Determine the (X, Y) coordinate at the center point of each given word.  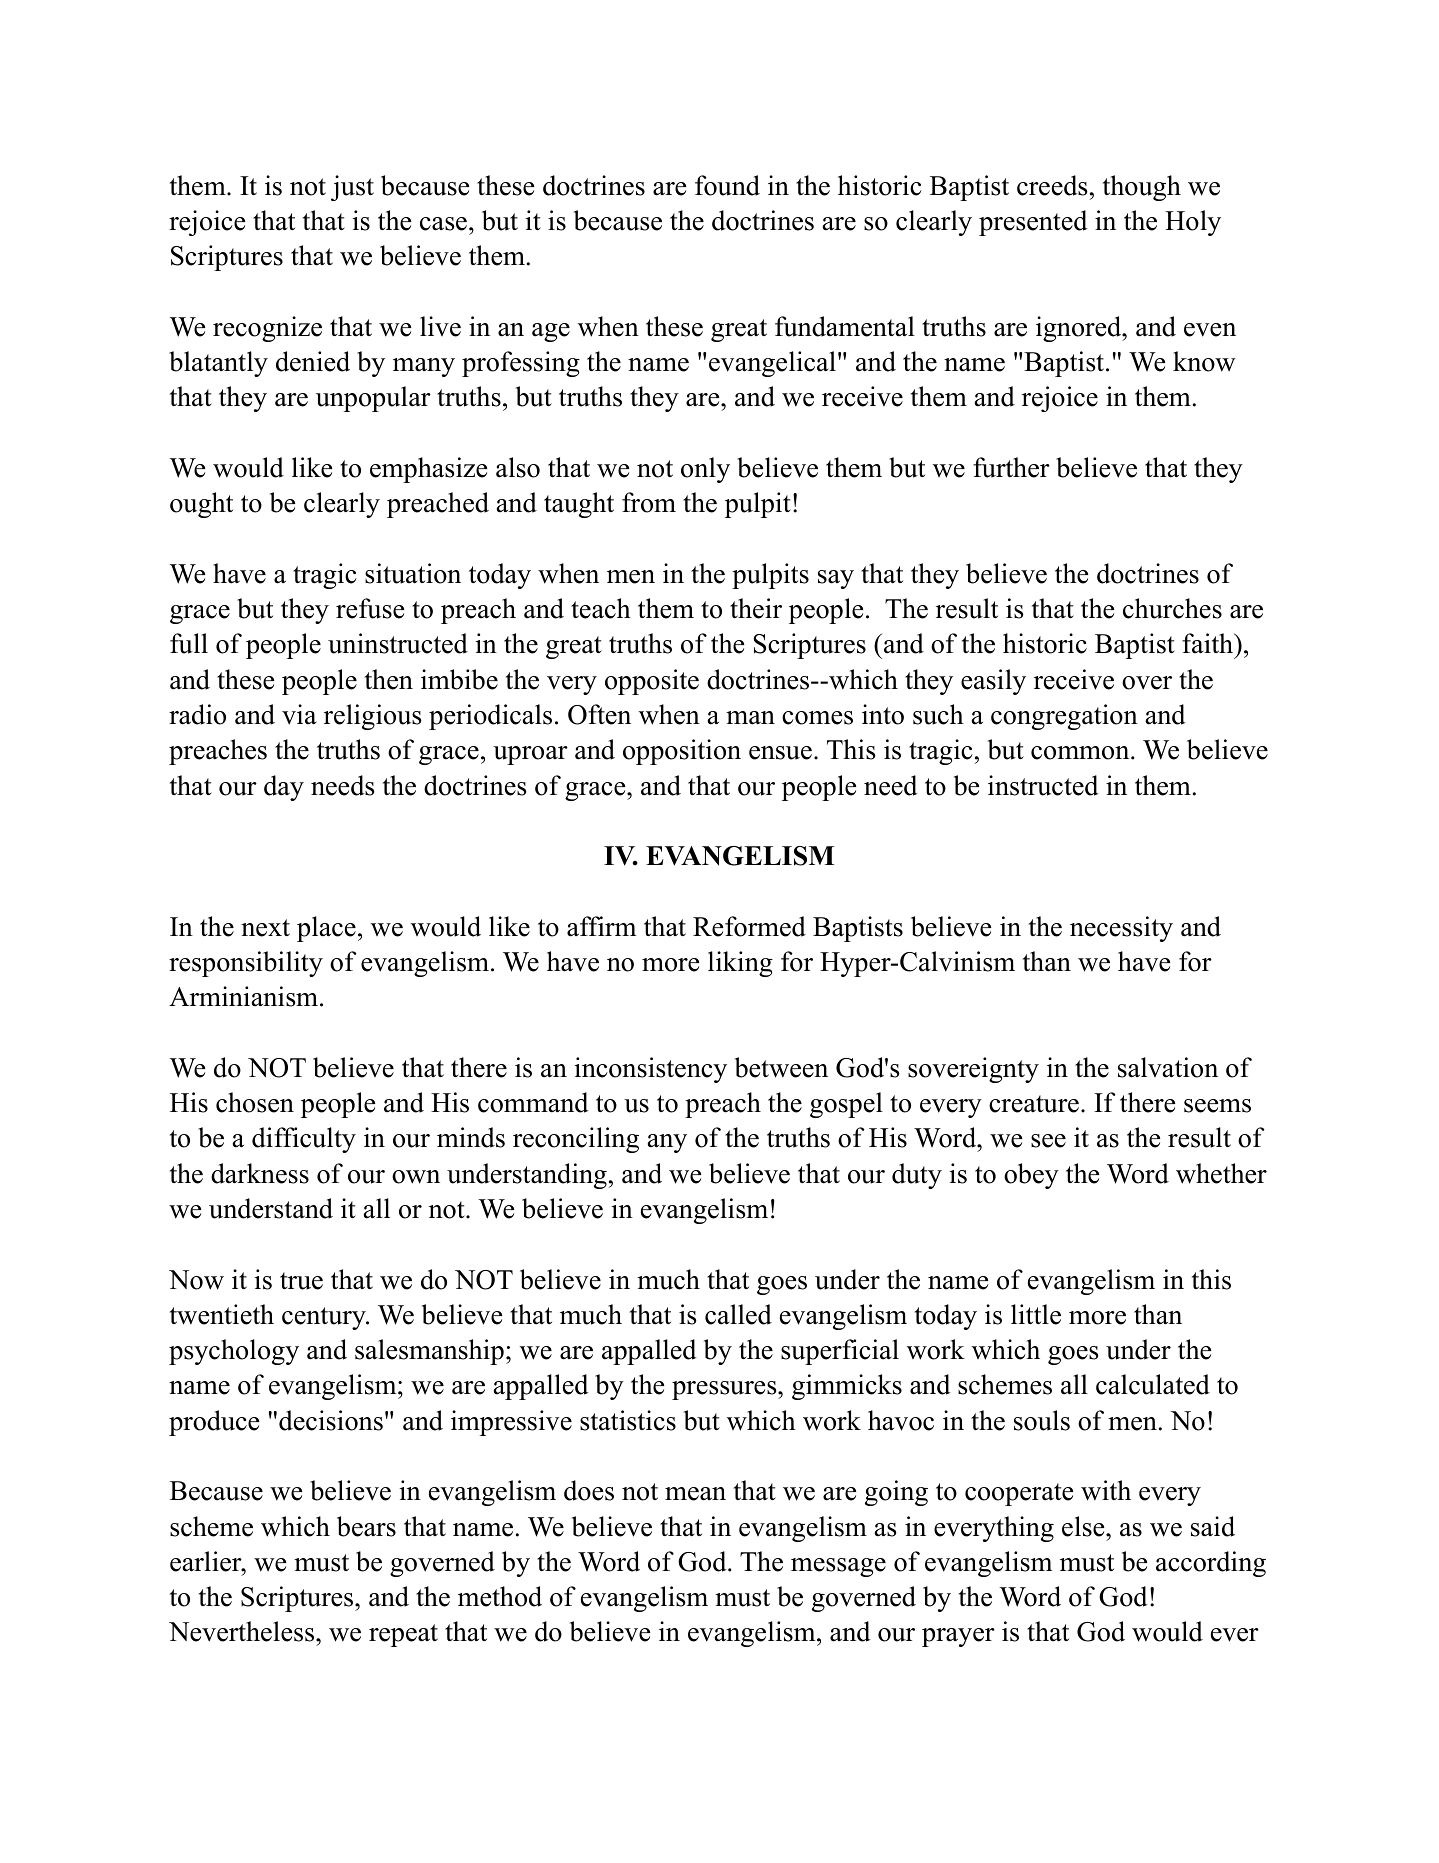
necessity (1121, 929)
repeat (403, 1635)
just (352, 188)
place (326, 929)
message (838, 1567)
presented (1033, 223)
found (727, 185)
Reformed (749, 926)
